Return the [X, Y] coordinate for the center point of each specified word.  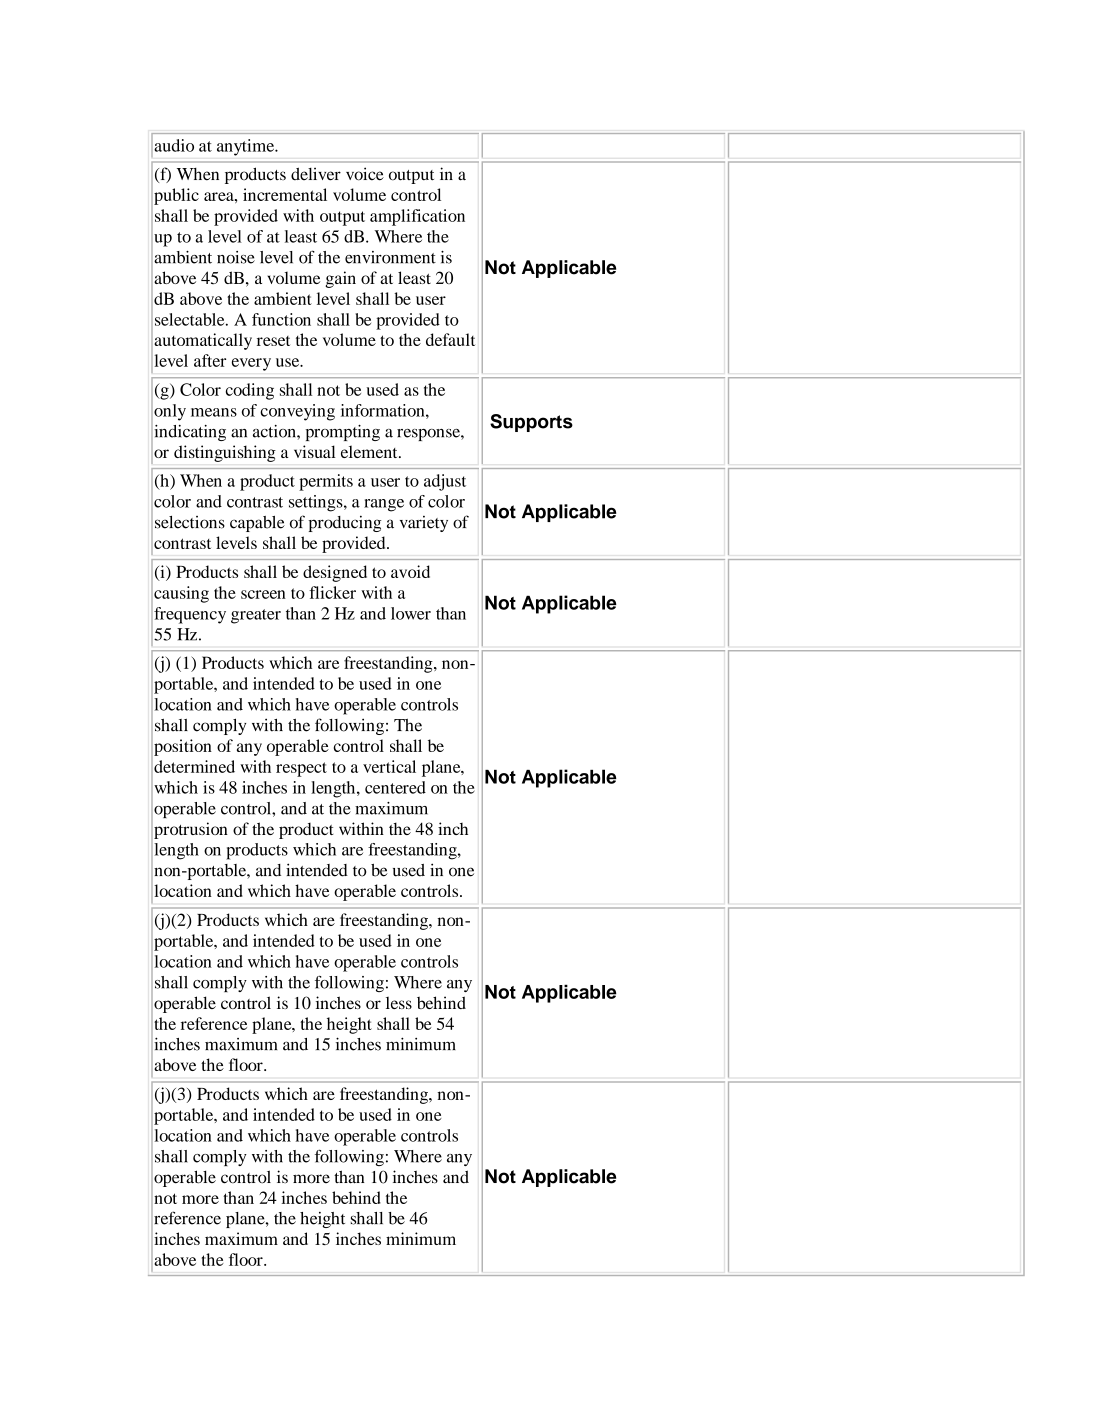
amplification [417, 217]
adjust [445, 482]
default [450, 339]
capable [257, 524]
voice [365, 174]
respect [301, 769]
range [384, 505]
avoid [410, 571]
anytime [247, 147]
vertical [389, 766]
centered [395, 787]
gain [340, 279]
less [399, 1003]
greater [256, 616]
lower [411, 613]
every [251, 364]
